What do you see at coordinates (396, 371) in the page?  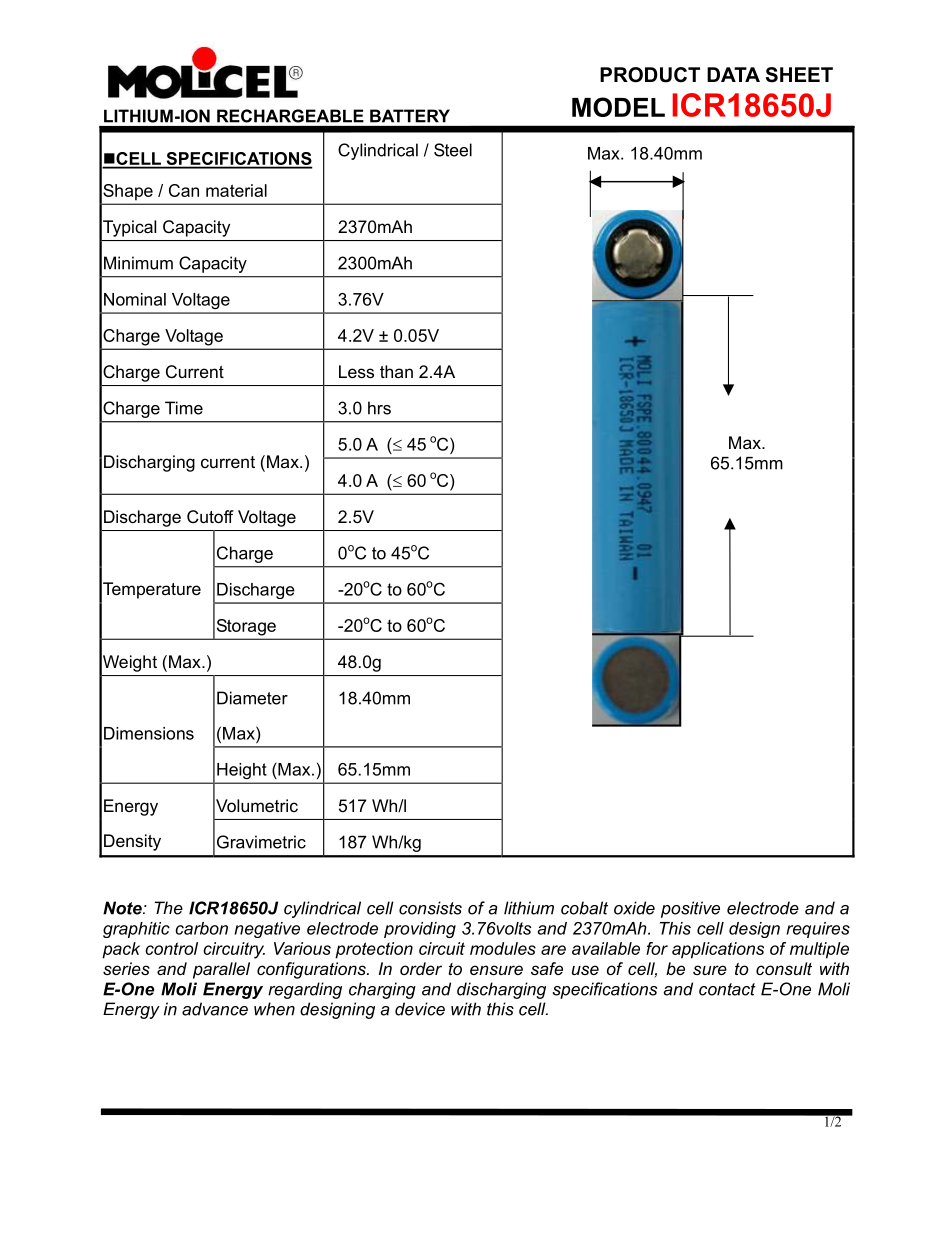 I see `than` at bounding box center [396, 371].
